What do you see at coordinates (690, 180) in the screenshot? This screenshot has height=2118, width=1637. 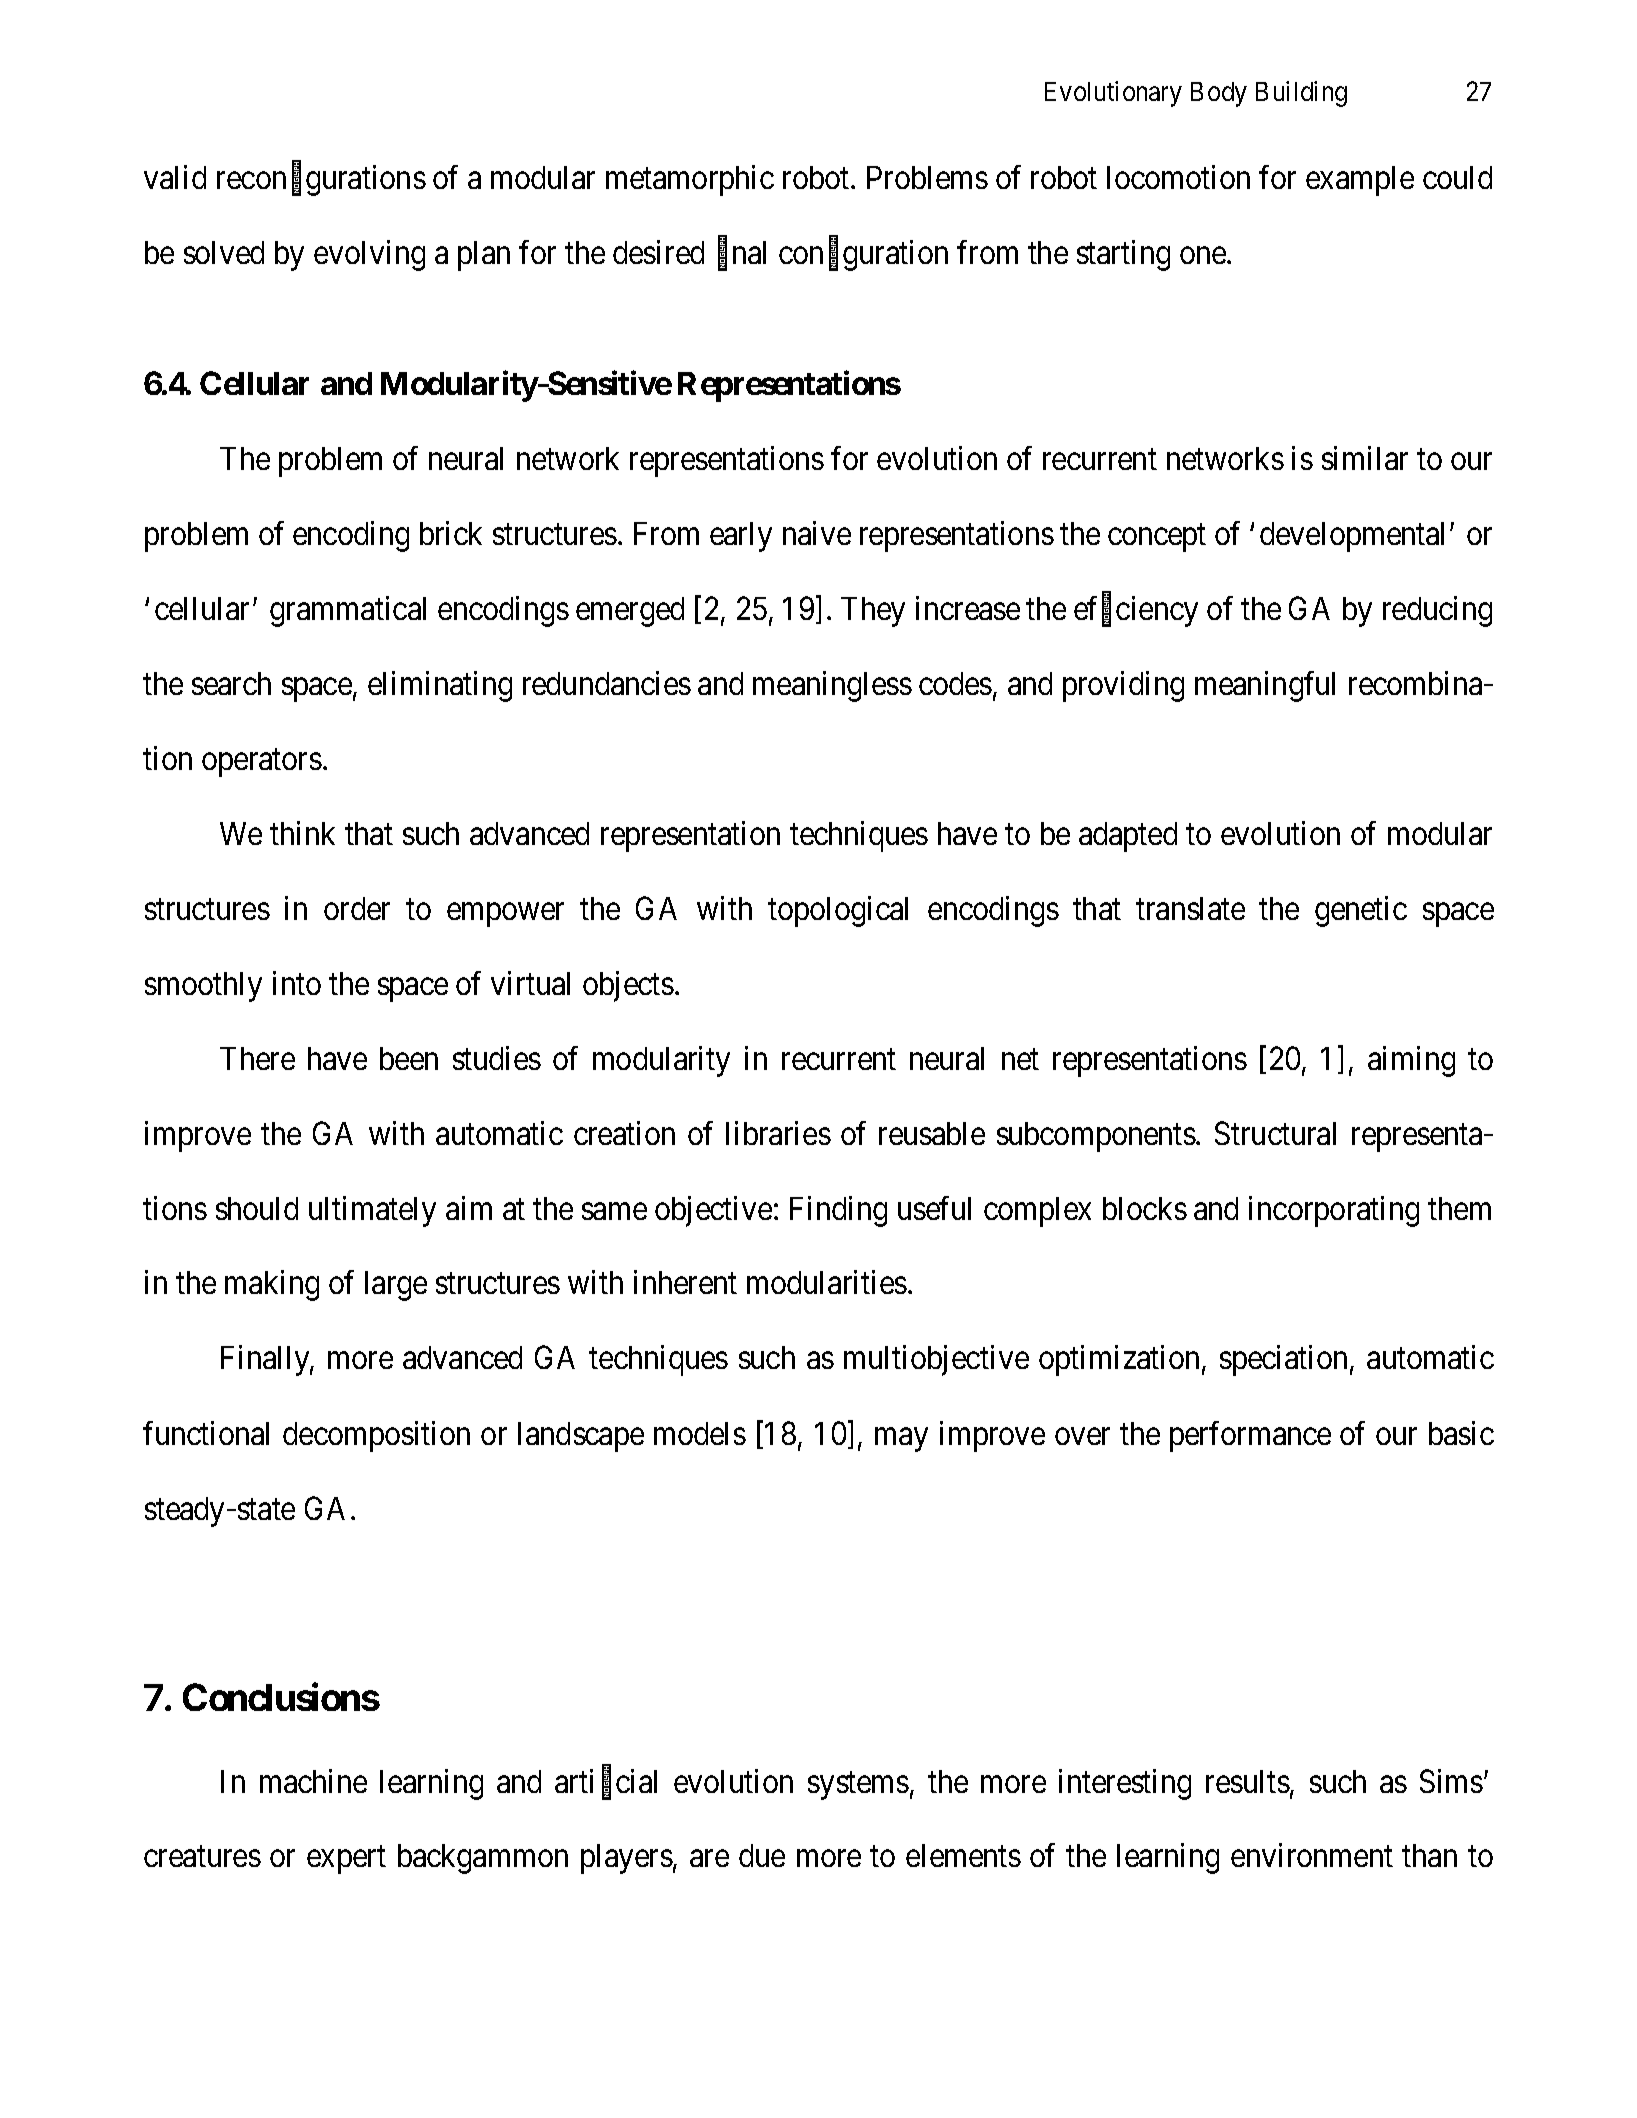 I see `metamorphic` at bounding box center [690, 180].
